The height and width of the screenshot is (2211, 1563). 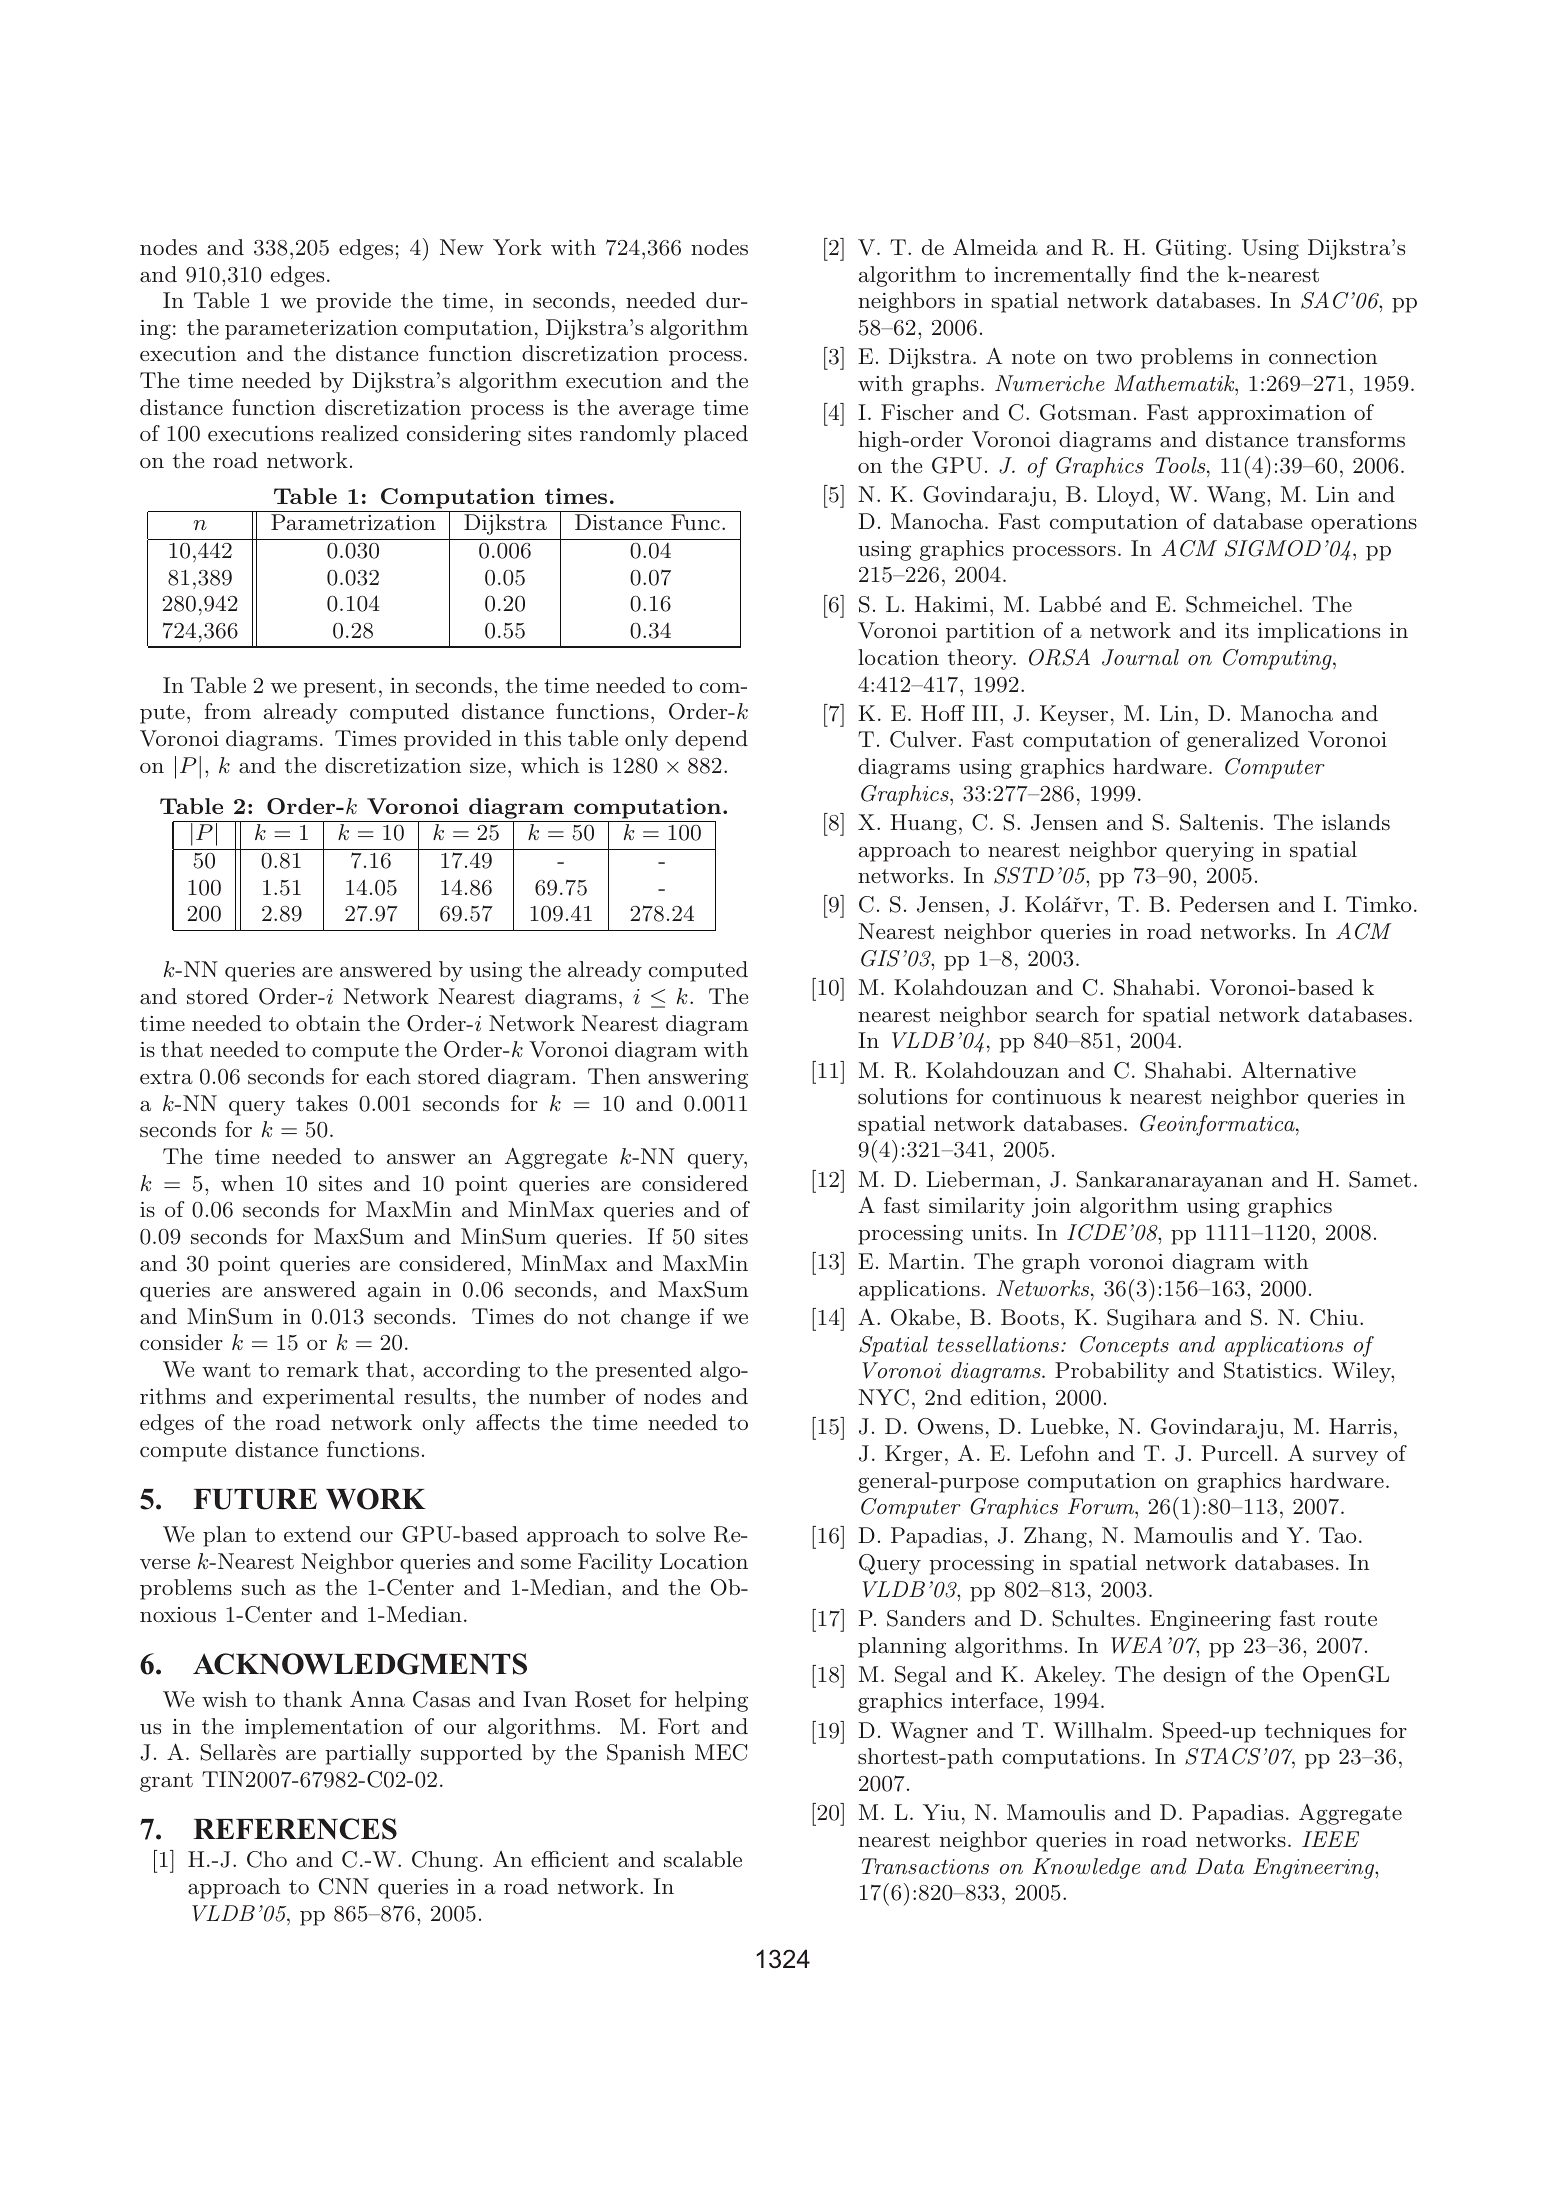 I want to click on parameterization, so click(x=311, y=330).
